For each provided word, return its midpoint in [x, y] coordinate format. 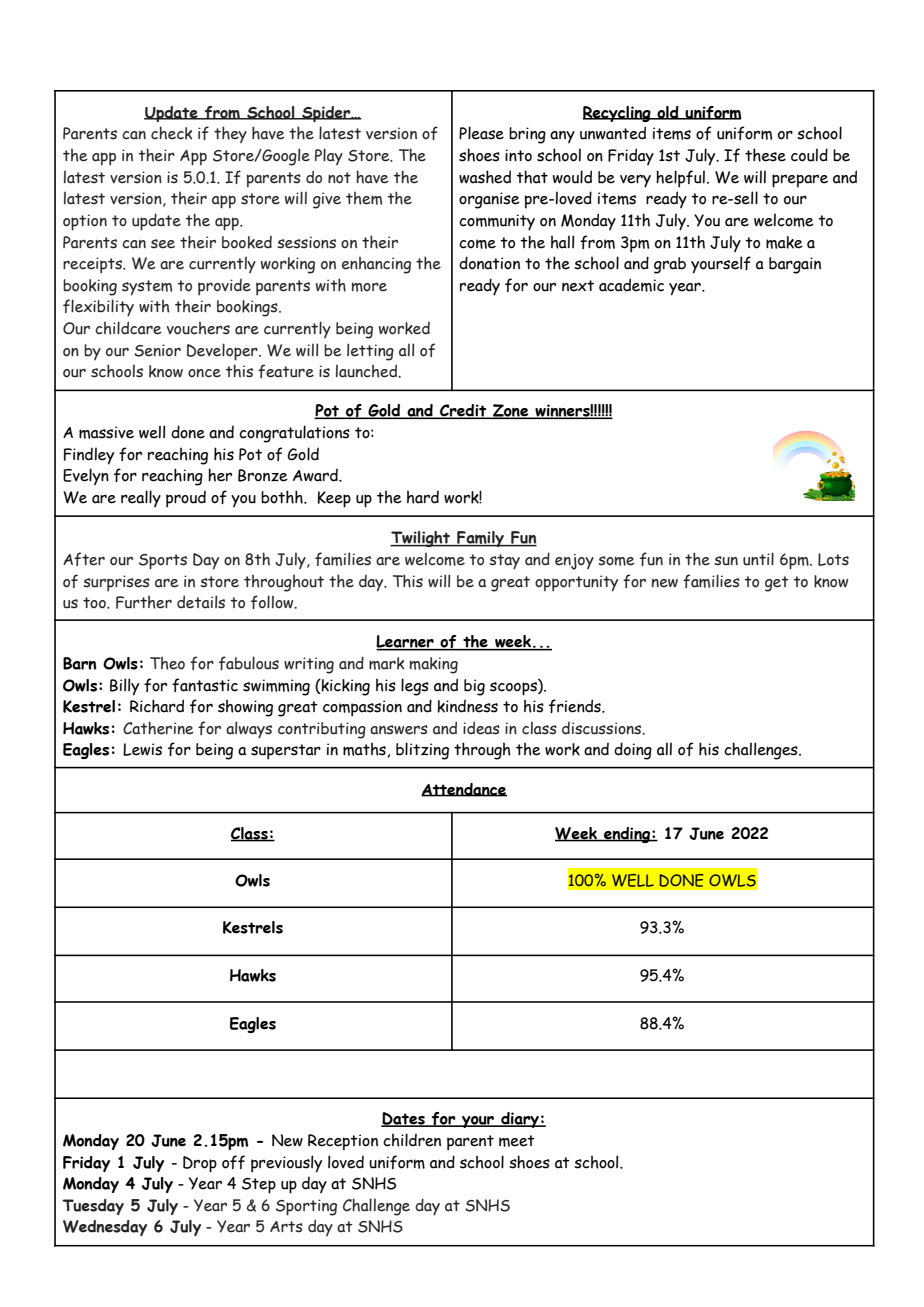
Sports [163, 562]
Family [480, 539]
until [758, 559]
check [171, 133]
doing [633, 751]
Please [481, 133]
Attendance [464, 790]
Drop [200, 1164]
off [233, 1162]
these [765, 155]
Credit [463, 411]
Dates [404, 1119]
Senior [157, 350]
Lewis [142, 749]
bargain [795, 265]
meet [517, 1141]
